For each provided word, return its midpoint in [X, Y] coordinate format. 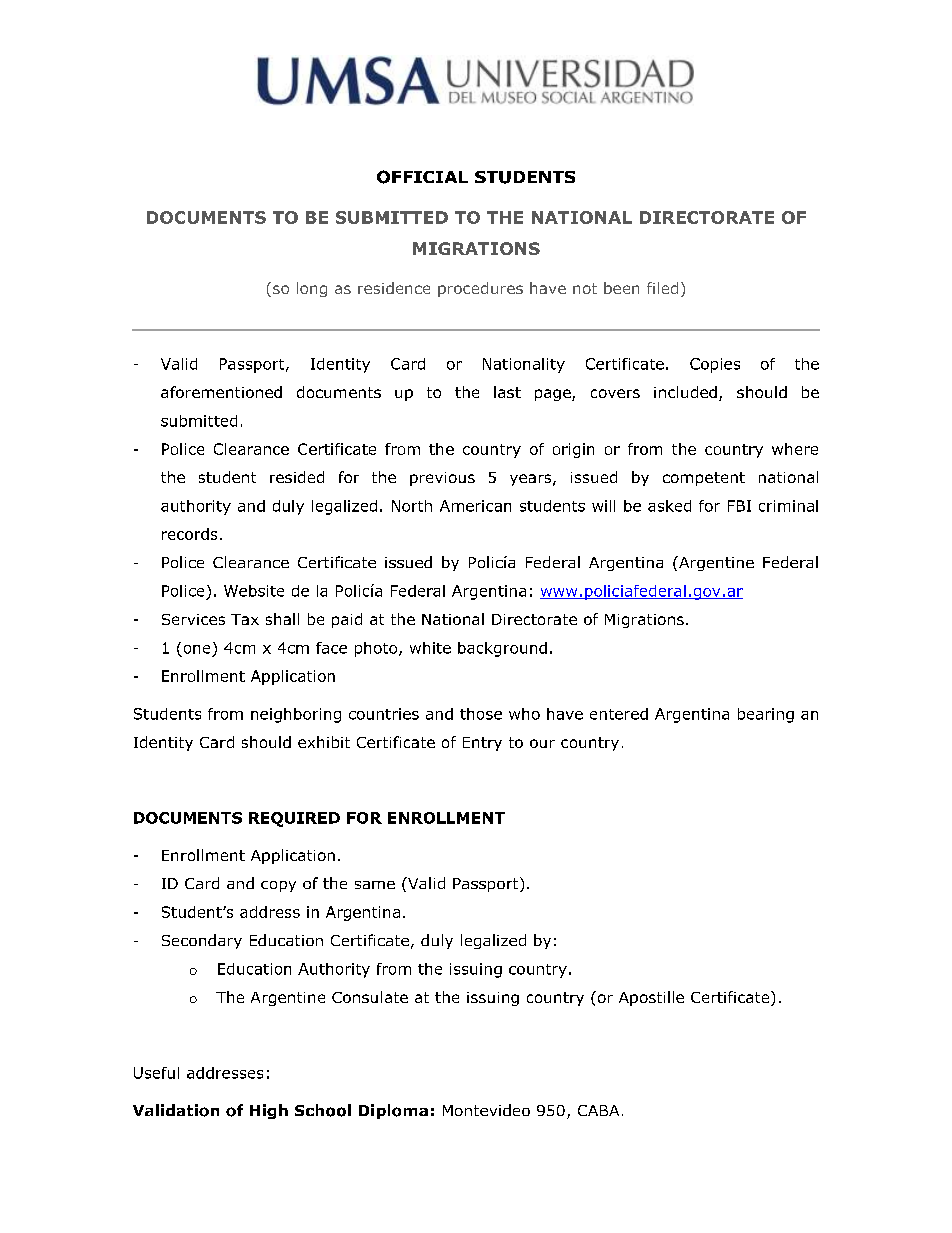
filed [662, 288]
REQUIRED [294, 819]
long [312, 289]
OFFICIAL [422, 177]
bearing [766, 715]
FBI [739, 506]
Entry [482, 744]
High [269, 1111]
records [189, 534]
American [475, 506]
